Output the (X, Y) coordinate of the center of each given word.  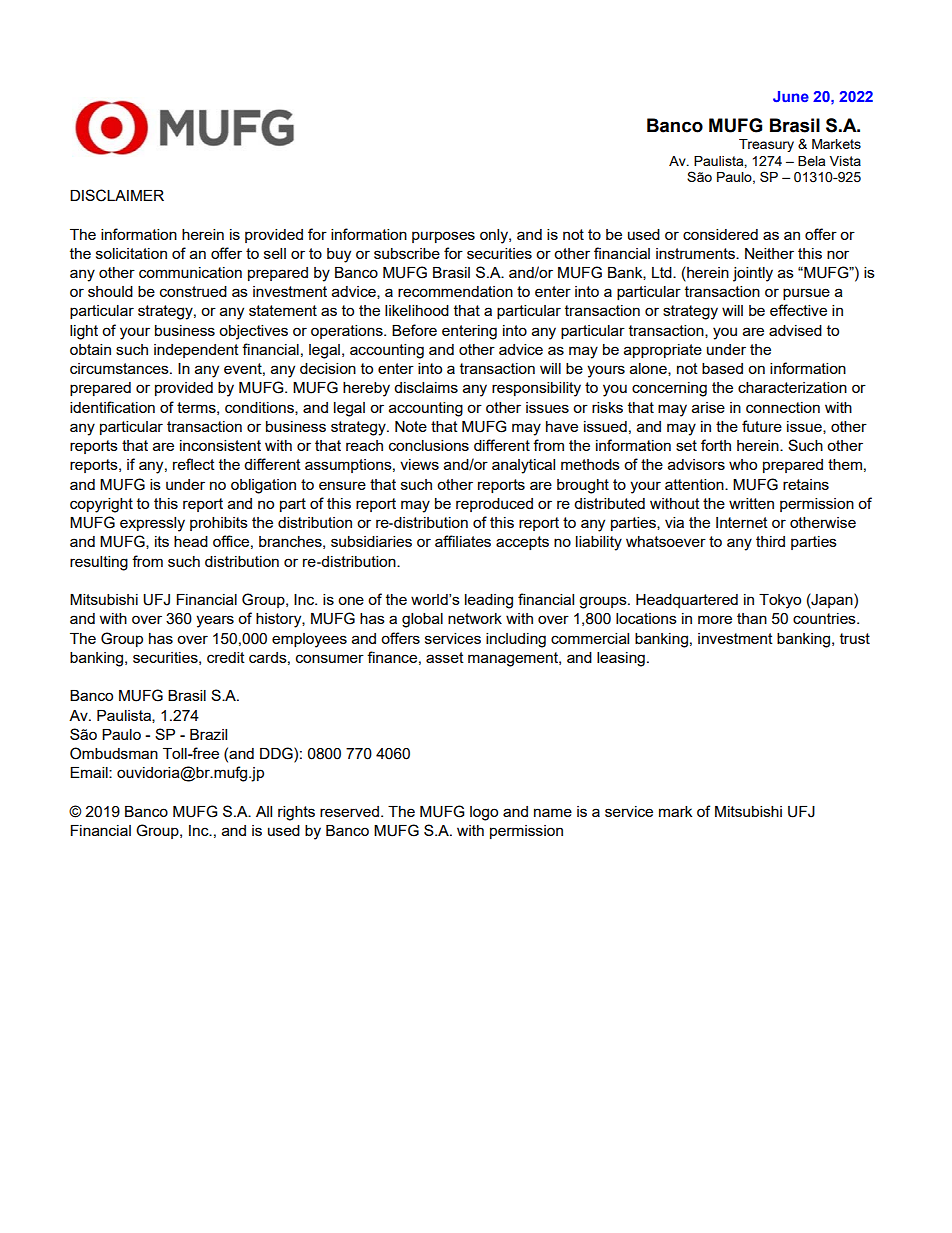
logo (484, 813)
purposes (443, 237)
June (791, 96)
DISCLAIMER (117, 195)
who (743, 464)
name (553, 812)
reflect (194, 464)
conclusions (429, 445)
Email (90, 772)
